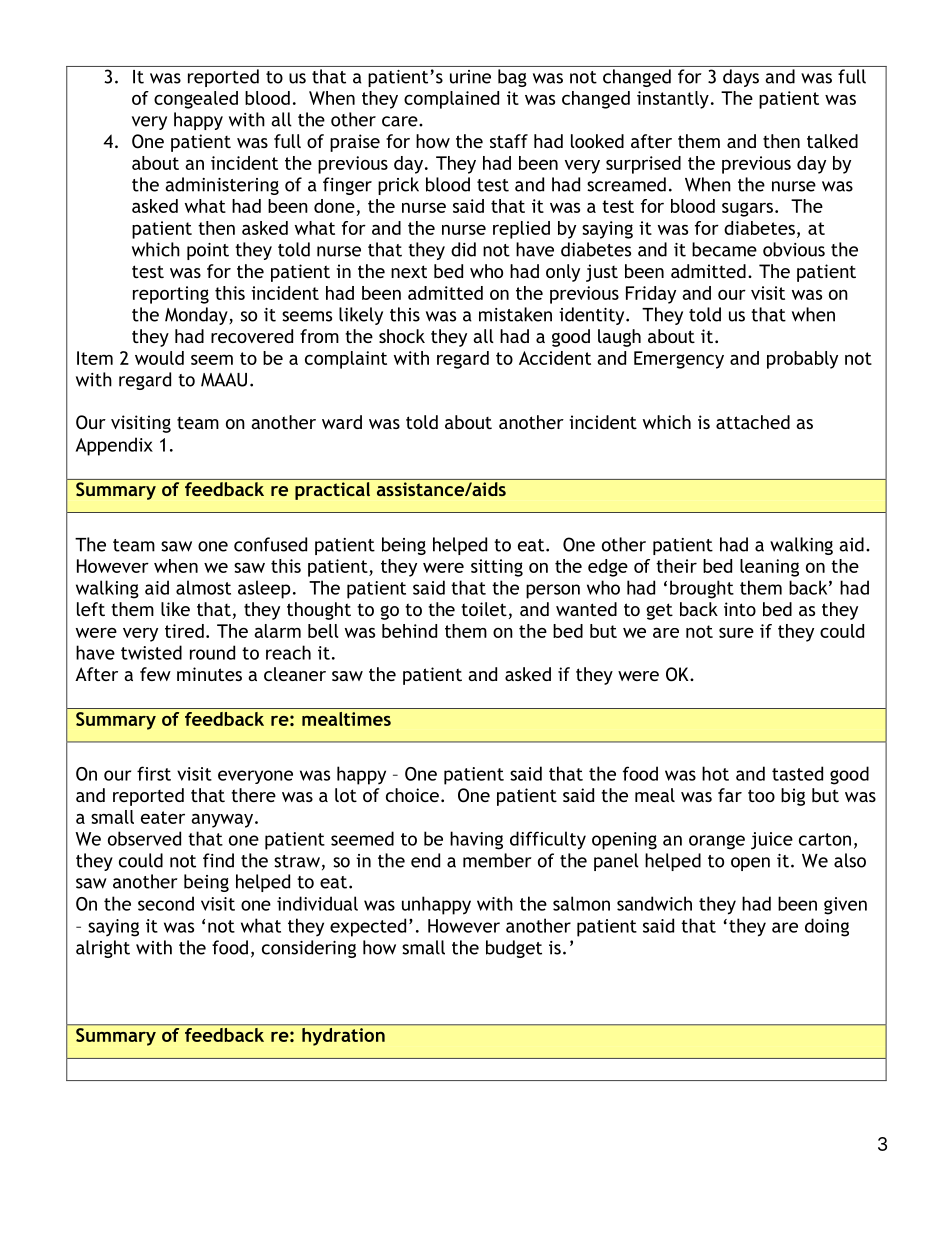 This document has width=952, height=1233. What do you see at coordinates (514, 949) in the document?
I see `budget` at bounding box center [514, 949].
